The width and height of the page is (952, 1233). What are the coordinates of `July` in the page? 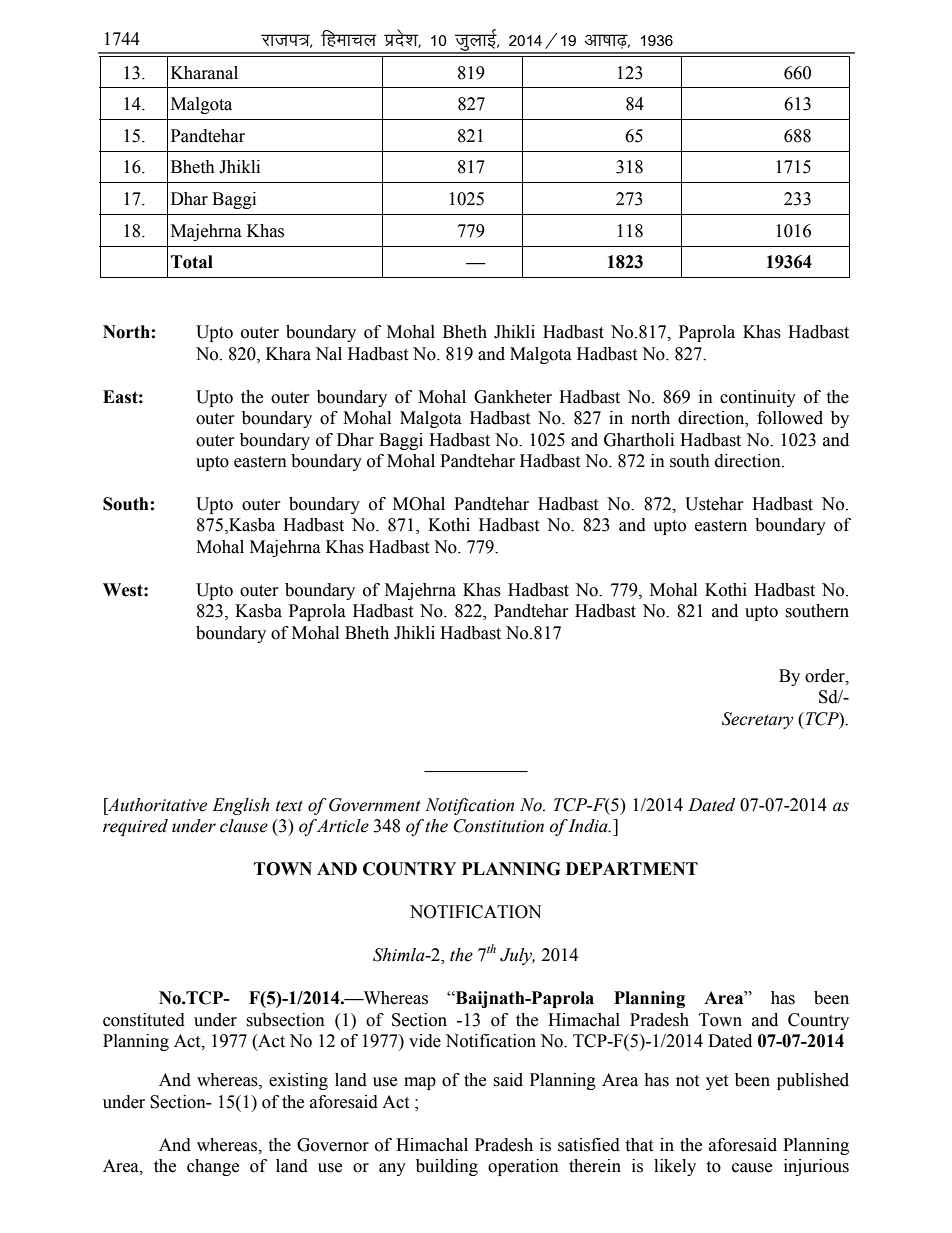 It's located at (517, 956).
